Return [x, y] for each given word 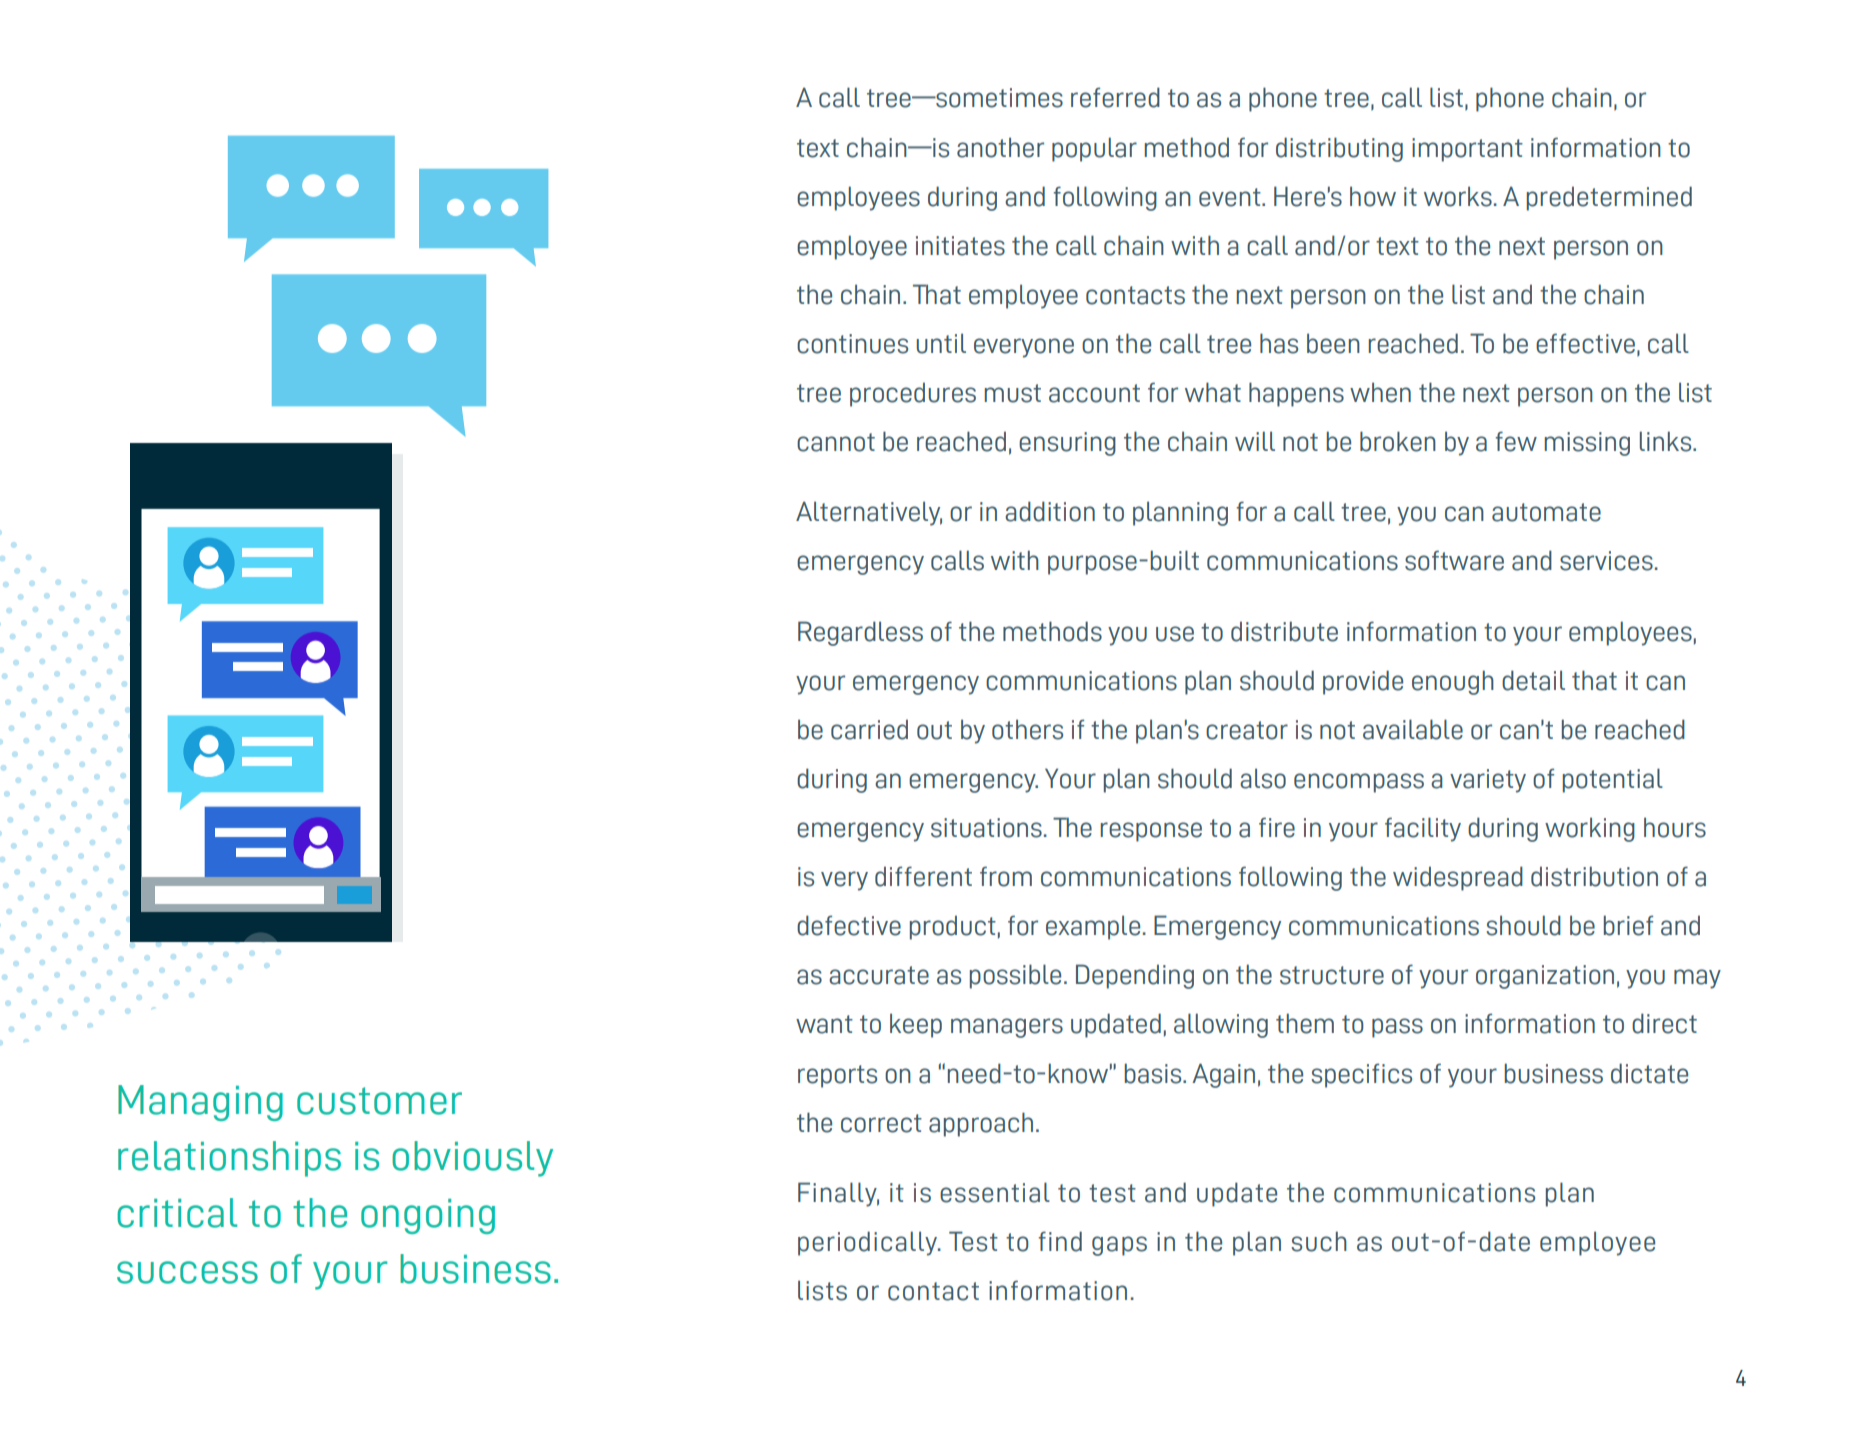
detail [1533, 680]
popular [1094, 149]
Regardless [860, 633]
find [1060, 1241]
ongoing [428, 1216]
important [1467, 150]
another [1000, 147]
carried [869, 729]
